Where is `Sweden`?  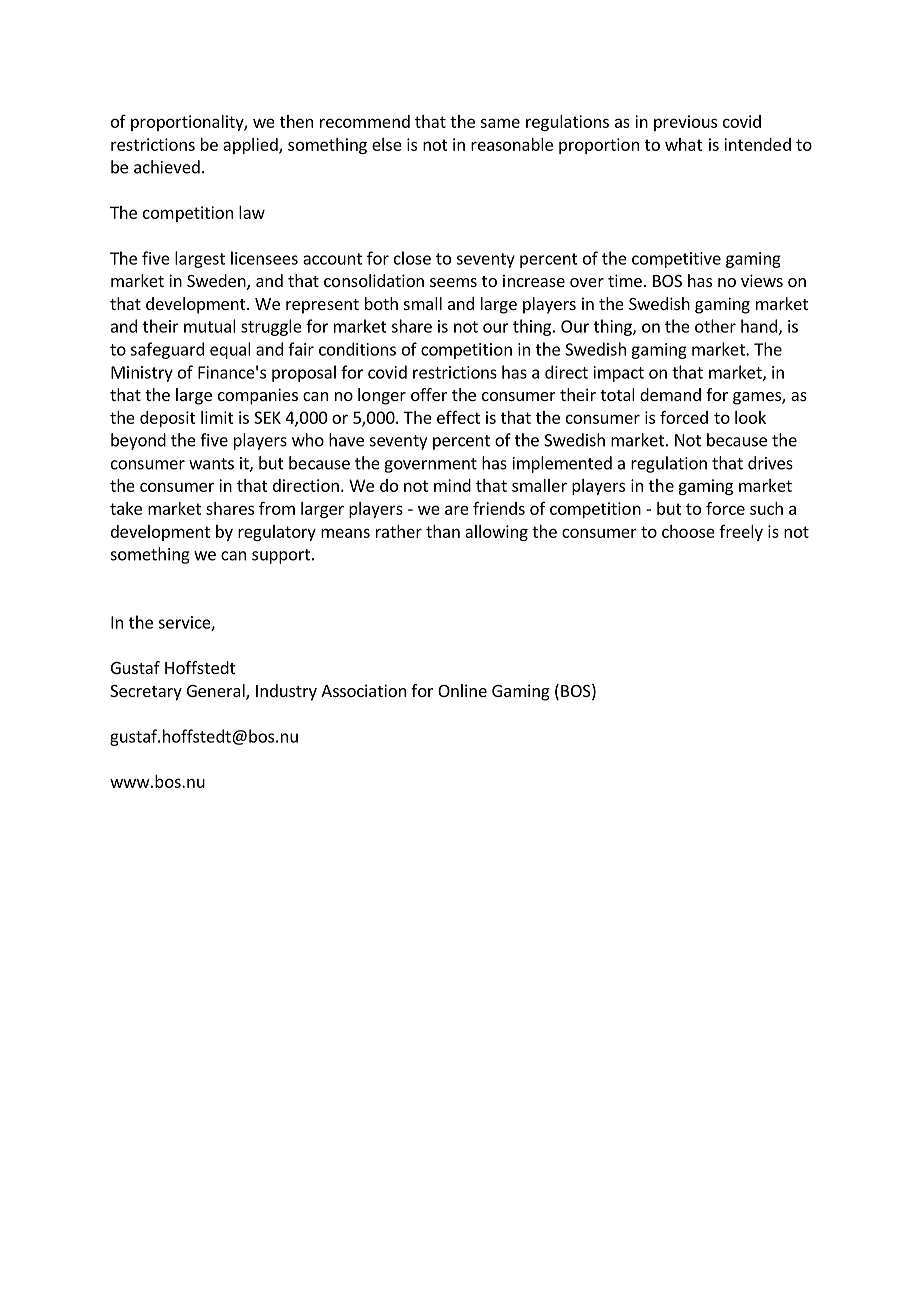 Sweden is located at coordinates (217, 282).
